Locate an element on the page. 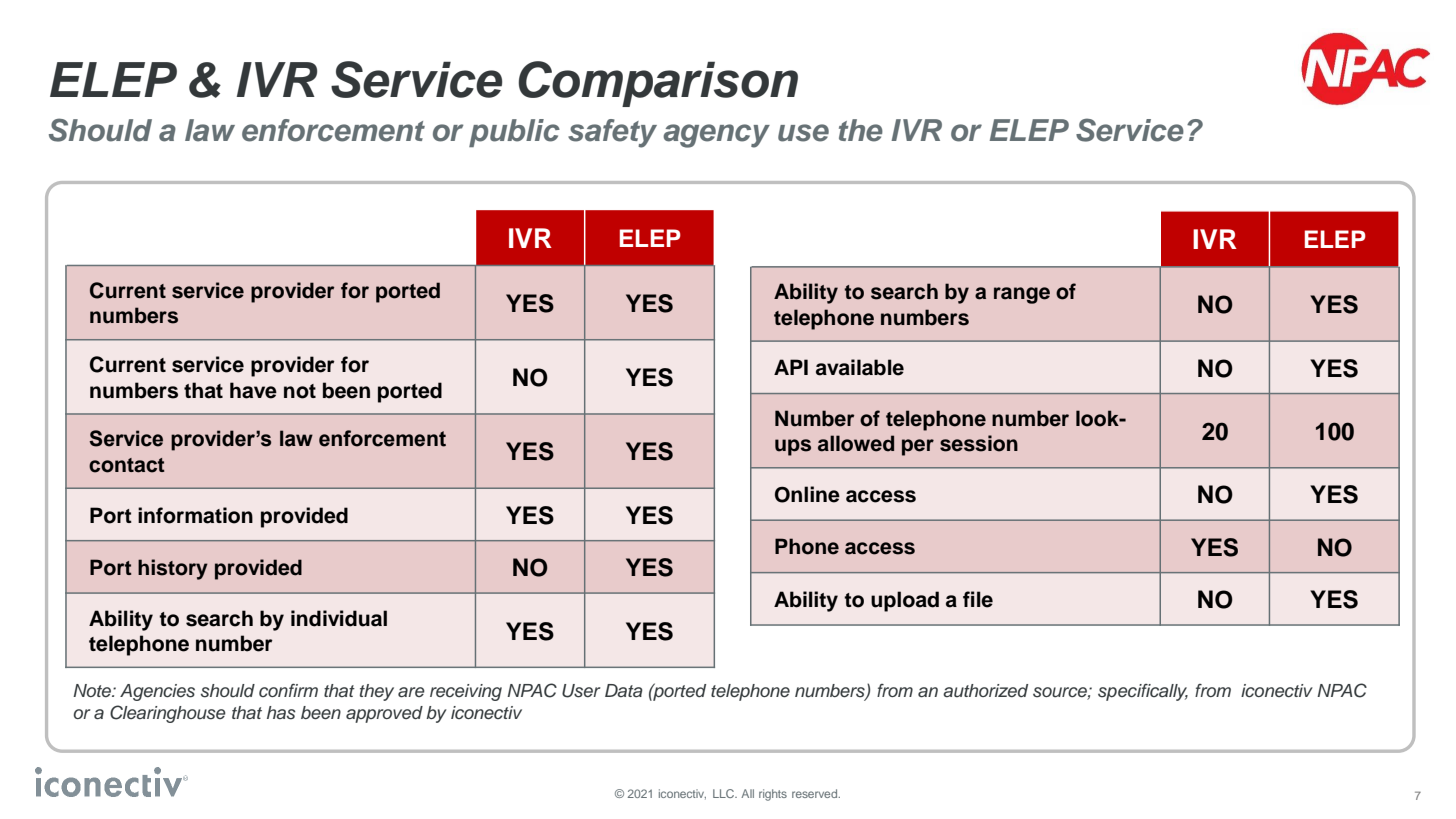  agency is located at coordinates (716, 136).
